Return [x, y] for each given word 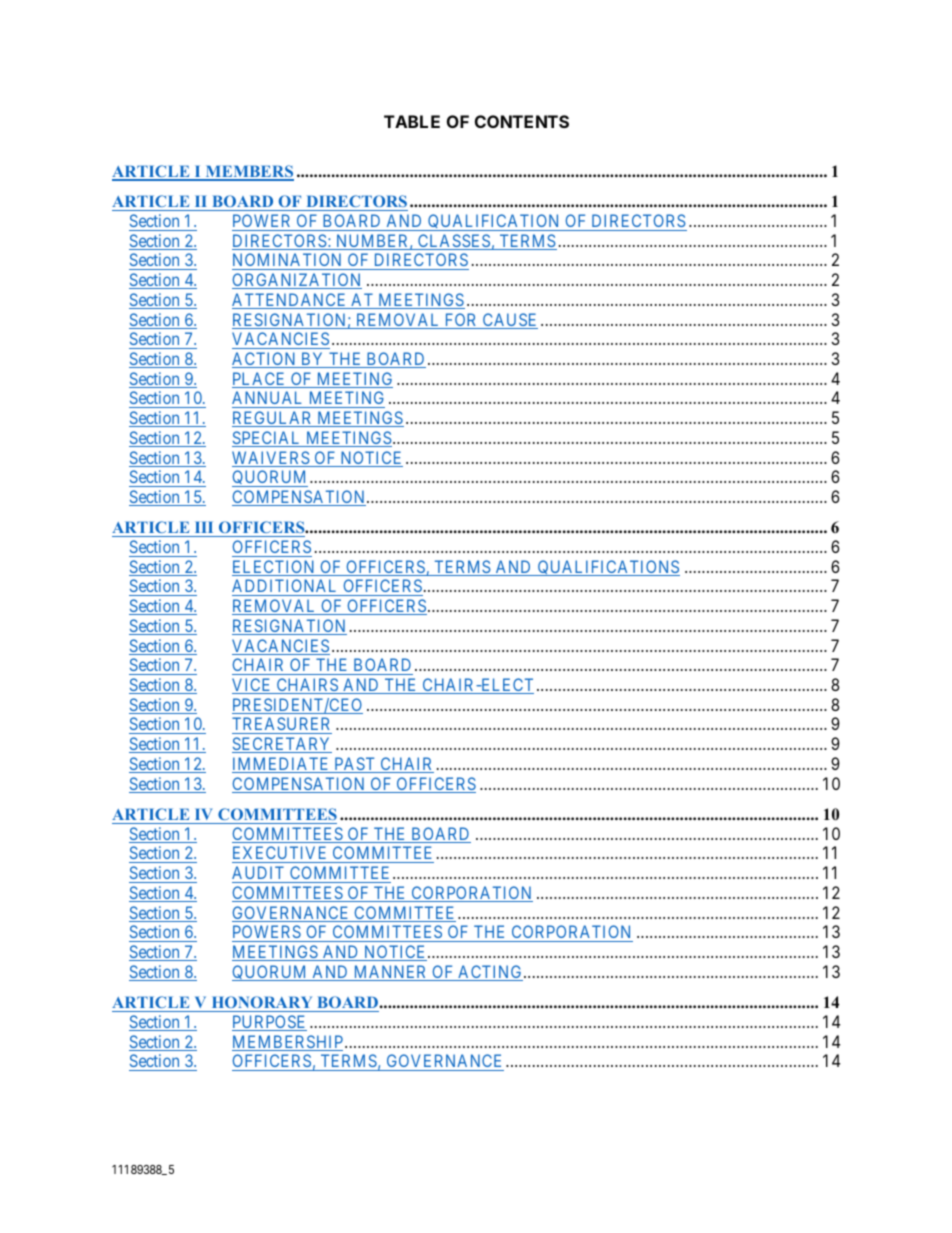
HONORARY [262, 1002]
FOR [461, 321]
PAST [355, 765]
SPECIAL [268, 439]
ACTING [490, 973]
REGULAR [273, 419]
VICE [253, 686]
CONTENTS [522, 121]
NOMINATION [288, 261]
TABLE [412, 121]
